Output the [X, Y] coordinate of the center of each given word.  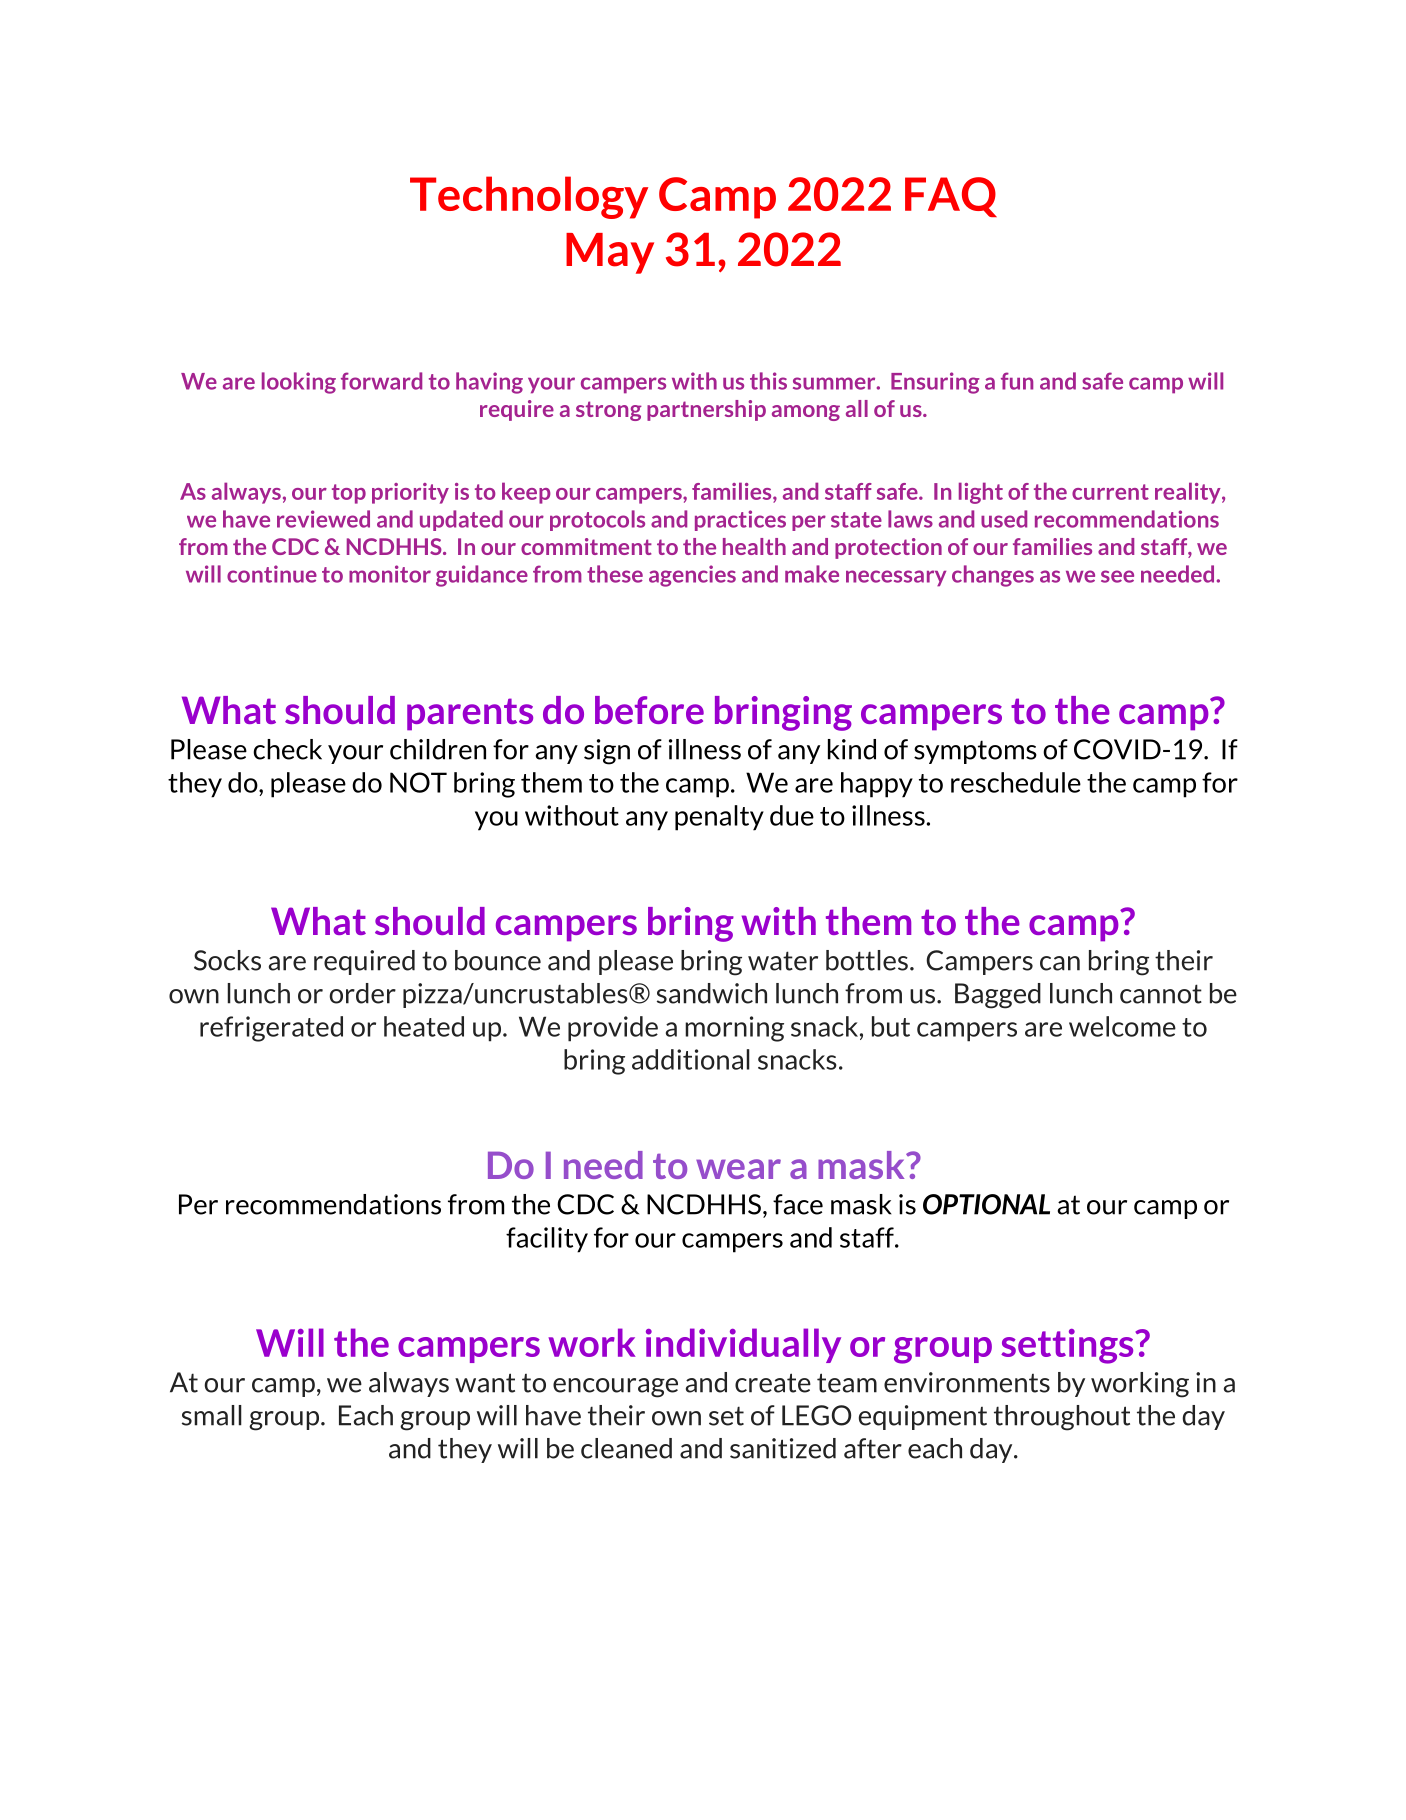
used [1004, 519]
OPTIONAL [986, 1204]
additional [691, 1059]
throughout [1062, 1418]
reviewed [323, 519]
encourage [615, 1388]
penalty [719, 818]
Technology [529, 197]
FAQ [951, 197]
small [212, 1415]
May [610, 253]
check [287, 749]
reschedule [1016, 782]
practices [740, 520]
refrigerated [271, 1029]
